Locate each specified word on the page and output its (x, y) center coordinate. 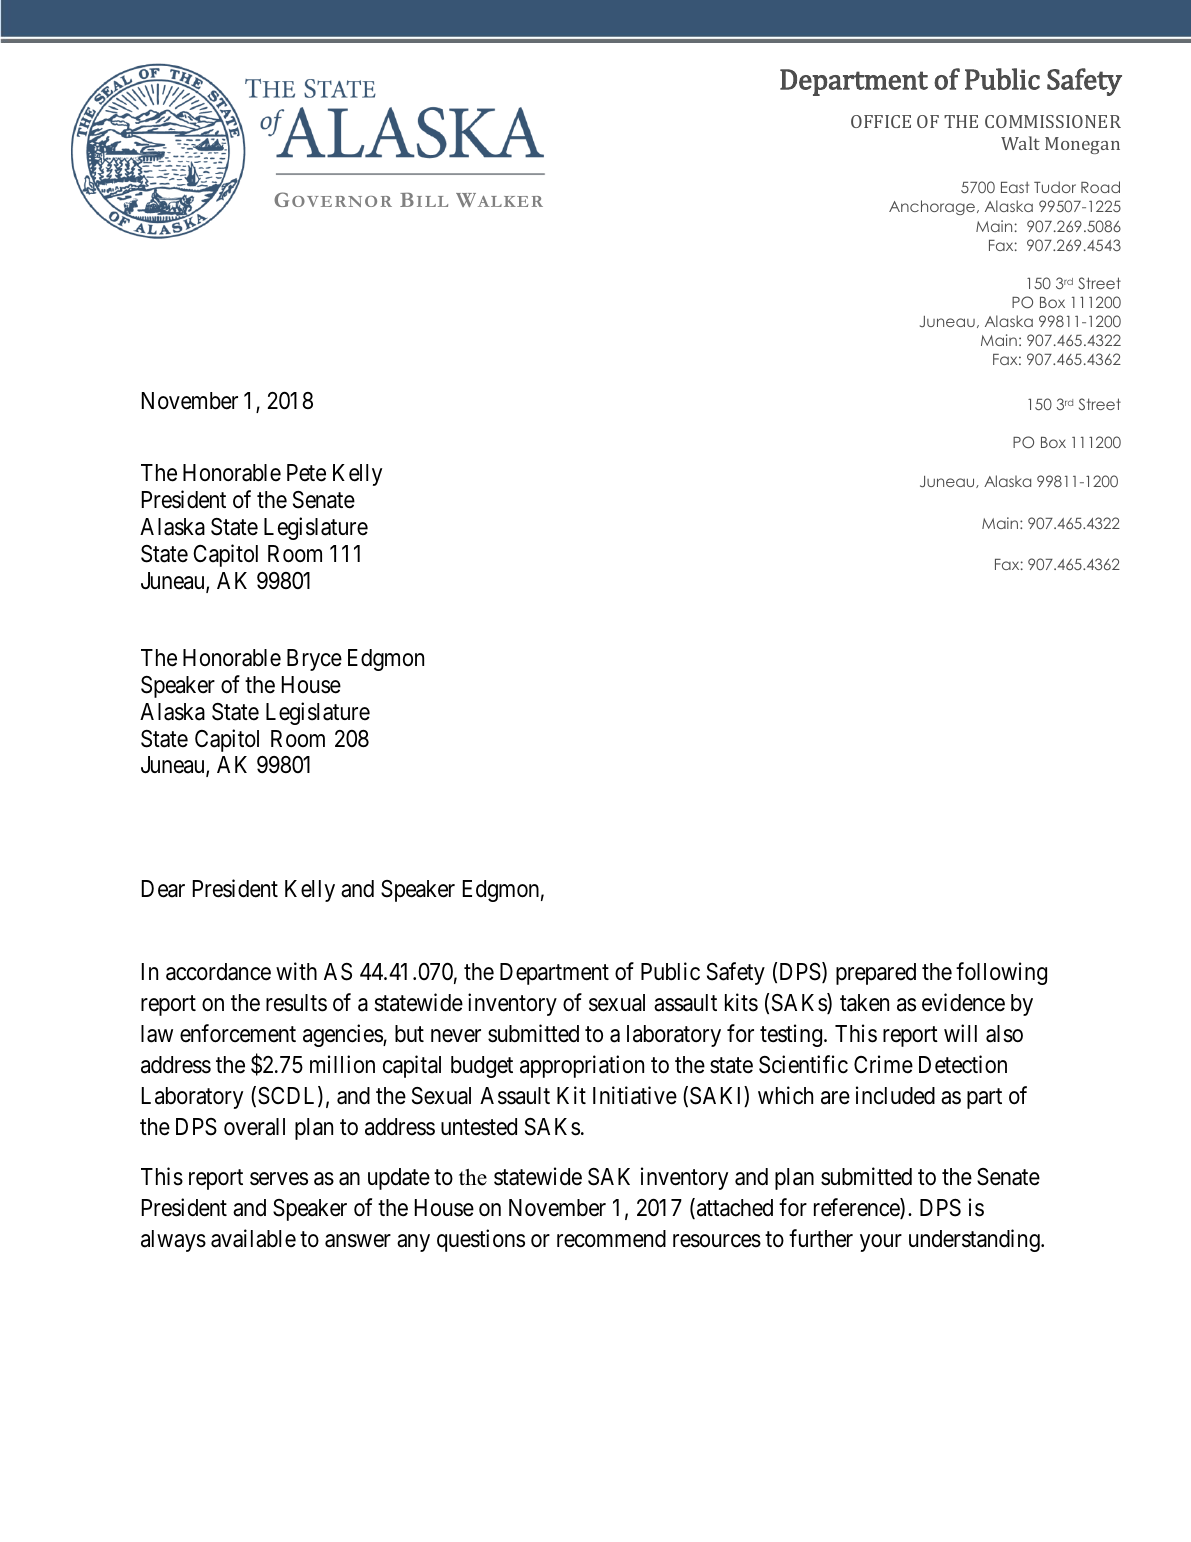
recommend (611, 1239)
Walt (1020, 143)
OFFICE (881, 121)
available (253, 1238)
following (1001, 974)
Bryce (314, 660)
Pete (306, 473)
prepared (876, 974)
